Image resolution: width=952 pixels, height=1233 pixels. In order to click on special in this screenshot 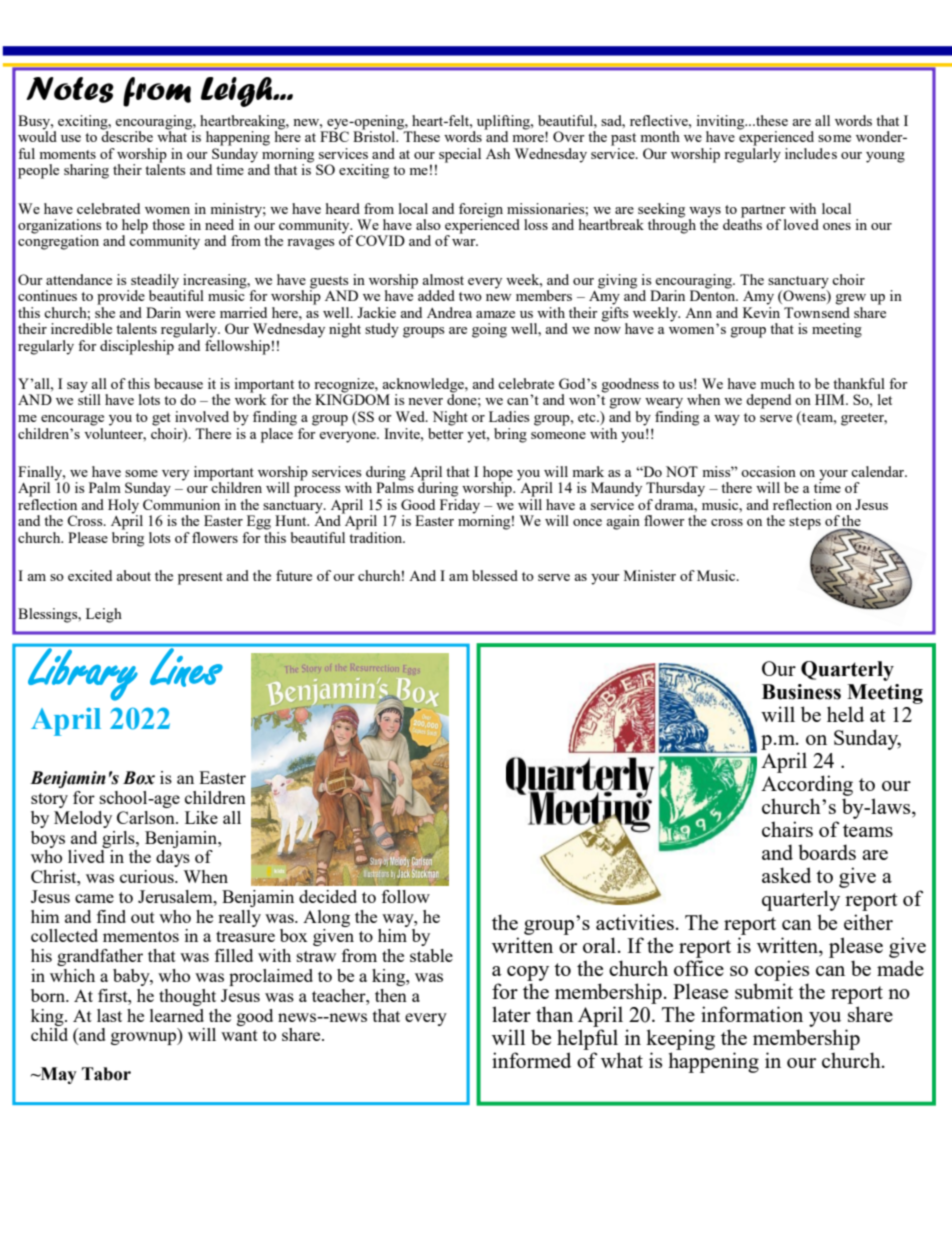, I will do `click(460, 155)`.
